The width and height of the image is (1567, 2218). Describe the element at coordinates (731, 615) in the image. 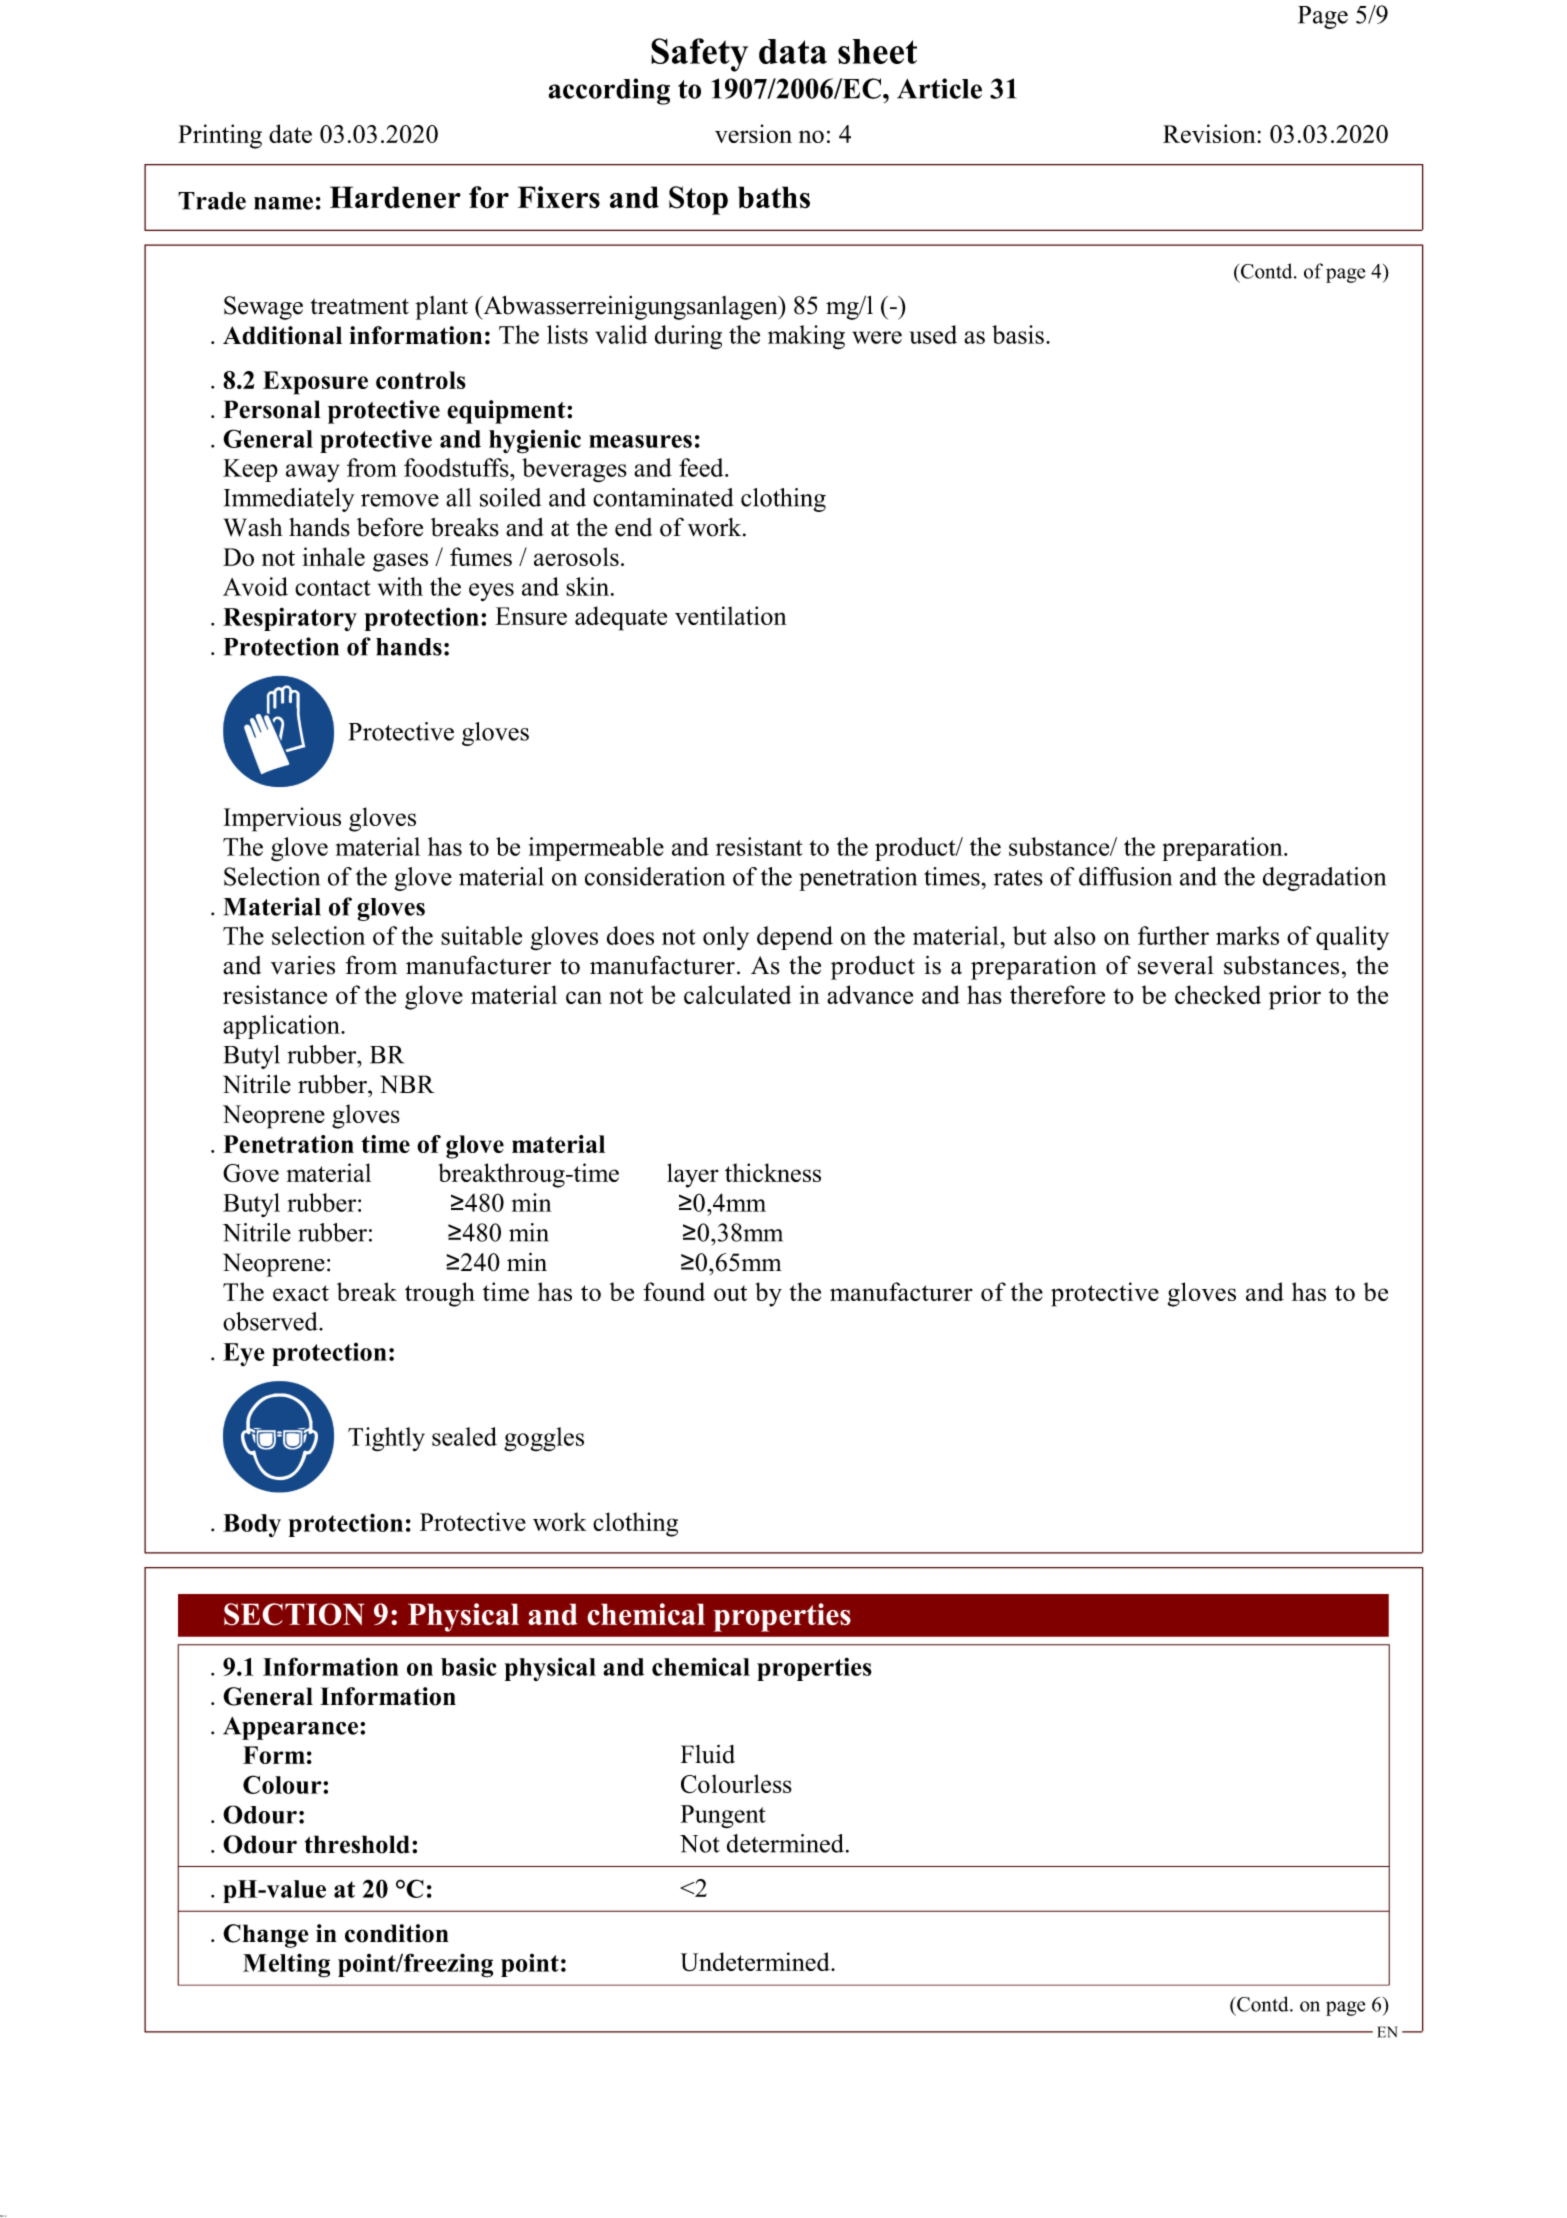

I see `ventilation` at that location.
